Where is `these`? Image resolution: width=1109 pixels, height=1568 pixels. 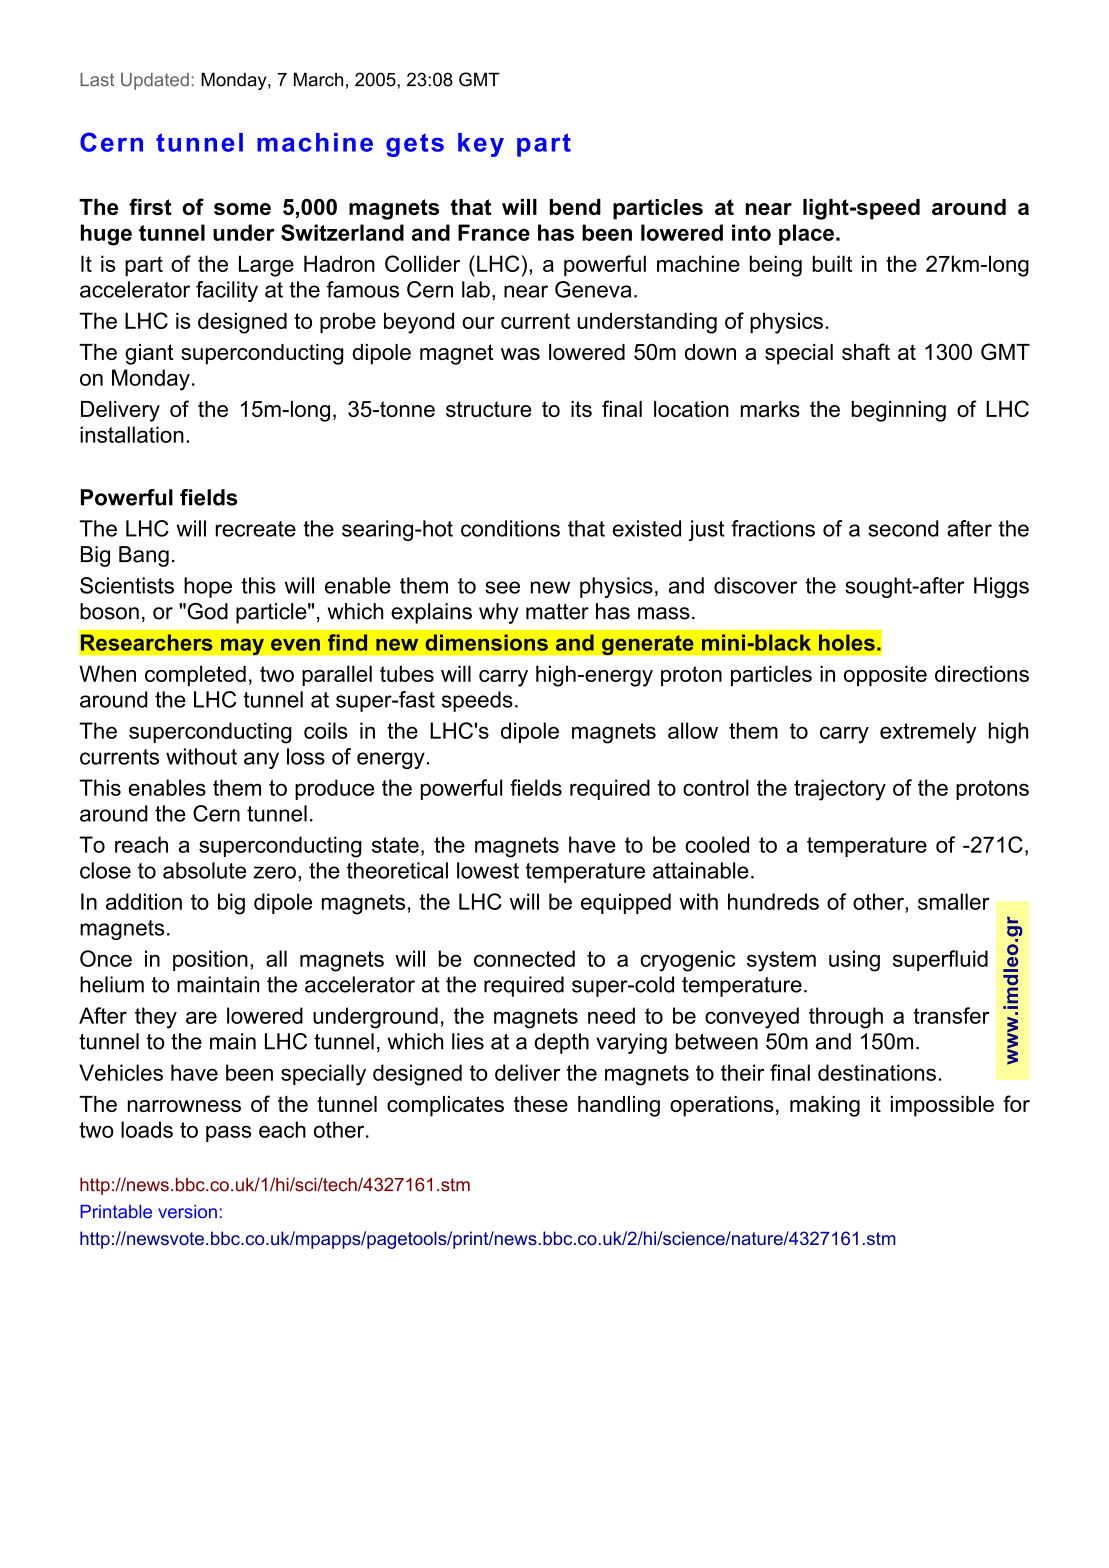 these is located at coordinates (541, 1104).
